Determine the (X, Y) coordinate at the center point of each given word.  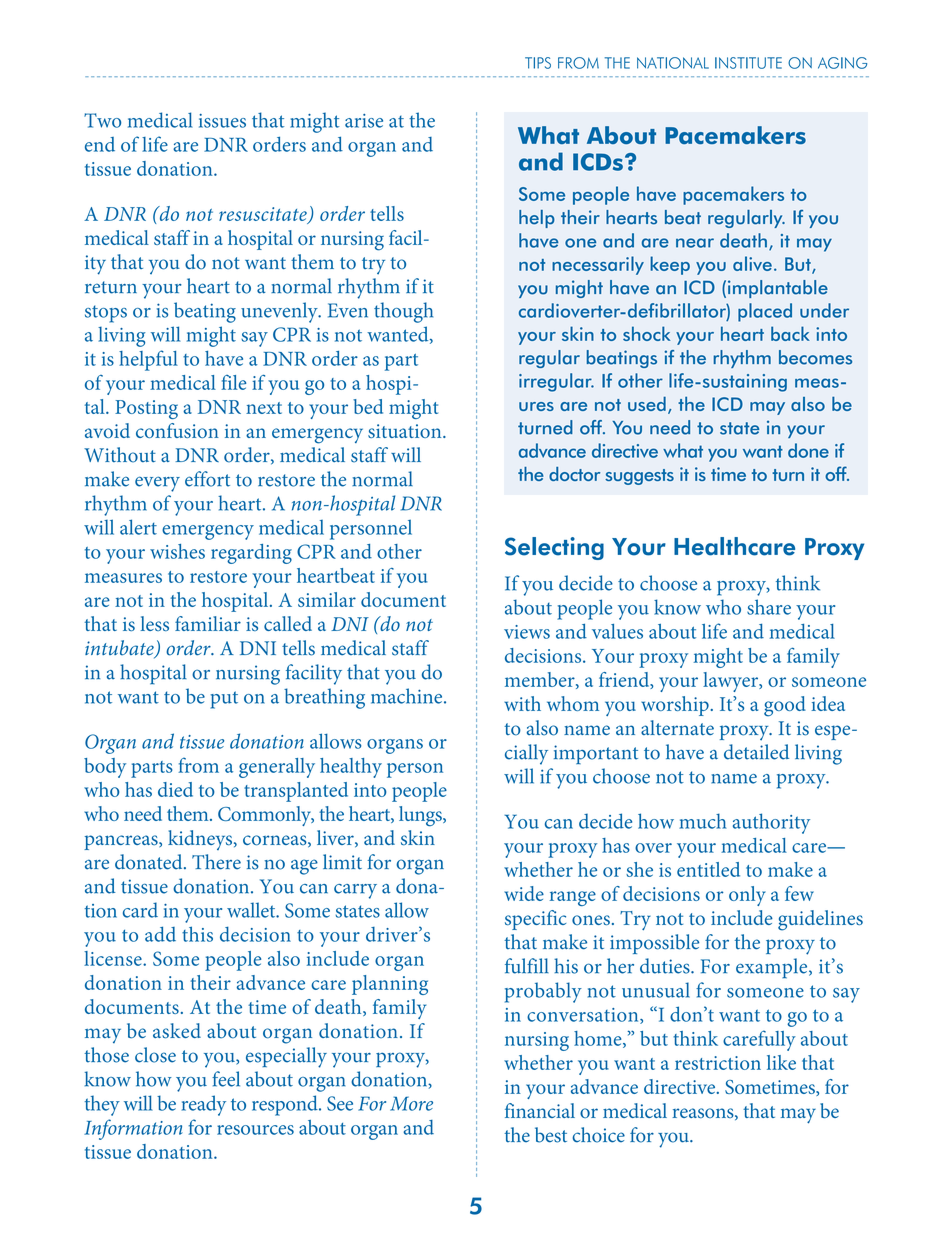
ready (204, 1105)
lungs (421, 816)
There (216, 862)
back (790, 333)
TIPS (538, 63)
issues (222, 121)
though (403, 312)
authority (771, 823)
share (769, 607)
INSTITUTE (748, 63)
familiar (208, 623)
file (233, 382)
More (411, 1103)
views (527, 632)
